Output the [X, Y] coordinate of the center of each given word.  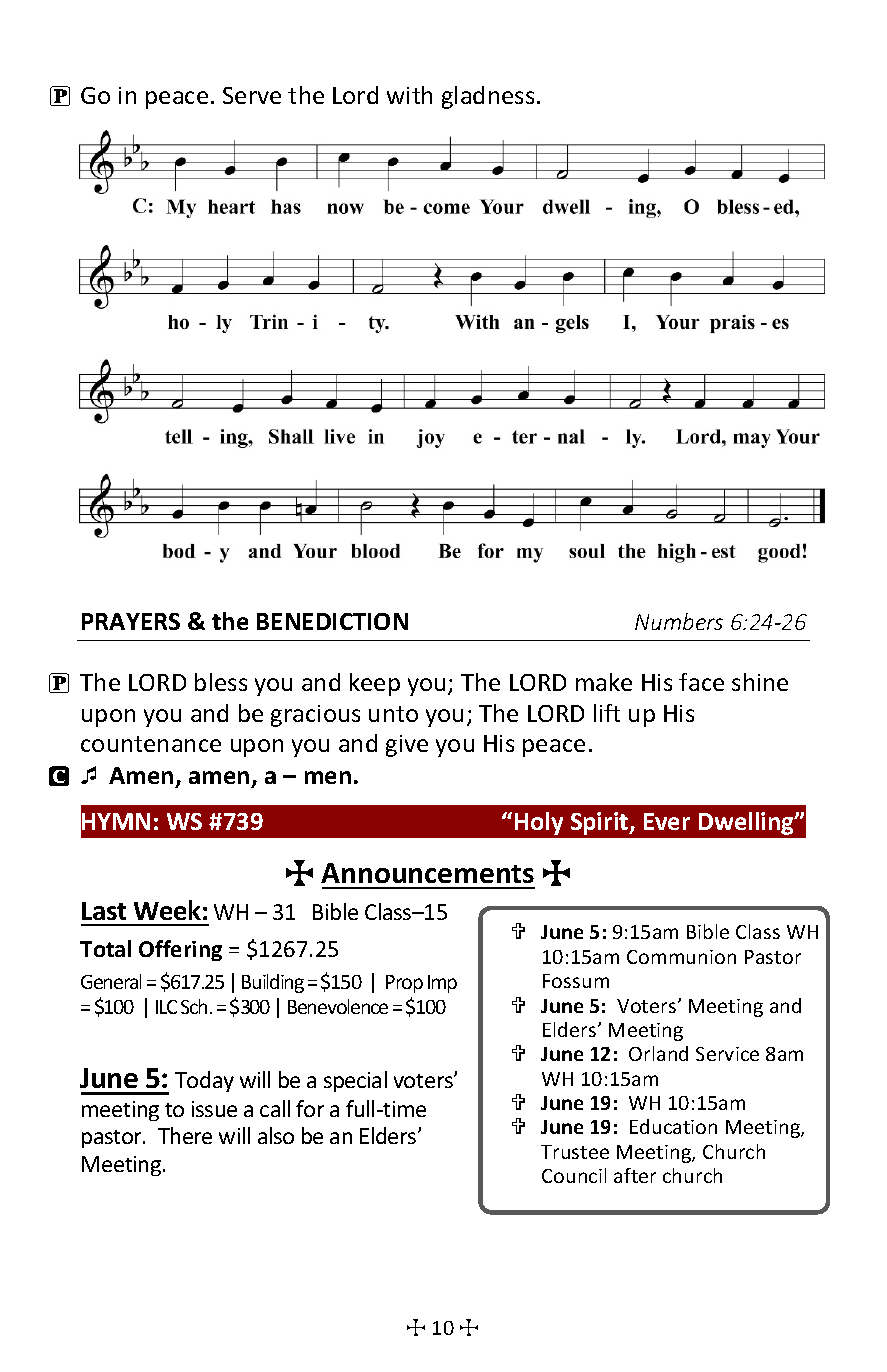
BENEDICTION [332, 621]
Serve [252, 95]
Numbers [679, 621]
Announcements [427, 873]
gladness [488, 97]
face [701, 682]
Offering [180, 950]
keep [375, 684]
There [185, 1135]
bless [221, 682]
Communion [681, 957]
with [409, 95]
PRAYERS [131, 621]
